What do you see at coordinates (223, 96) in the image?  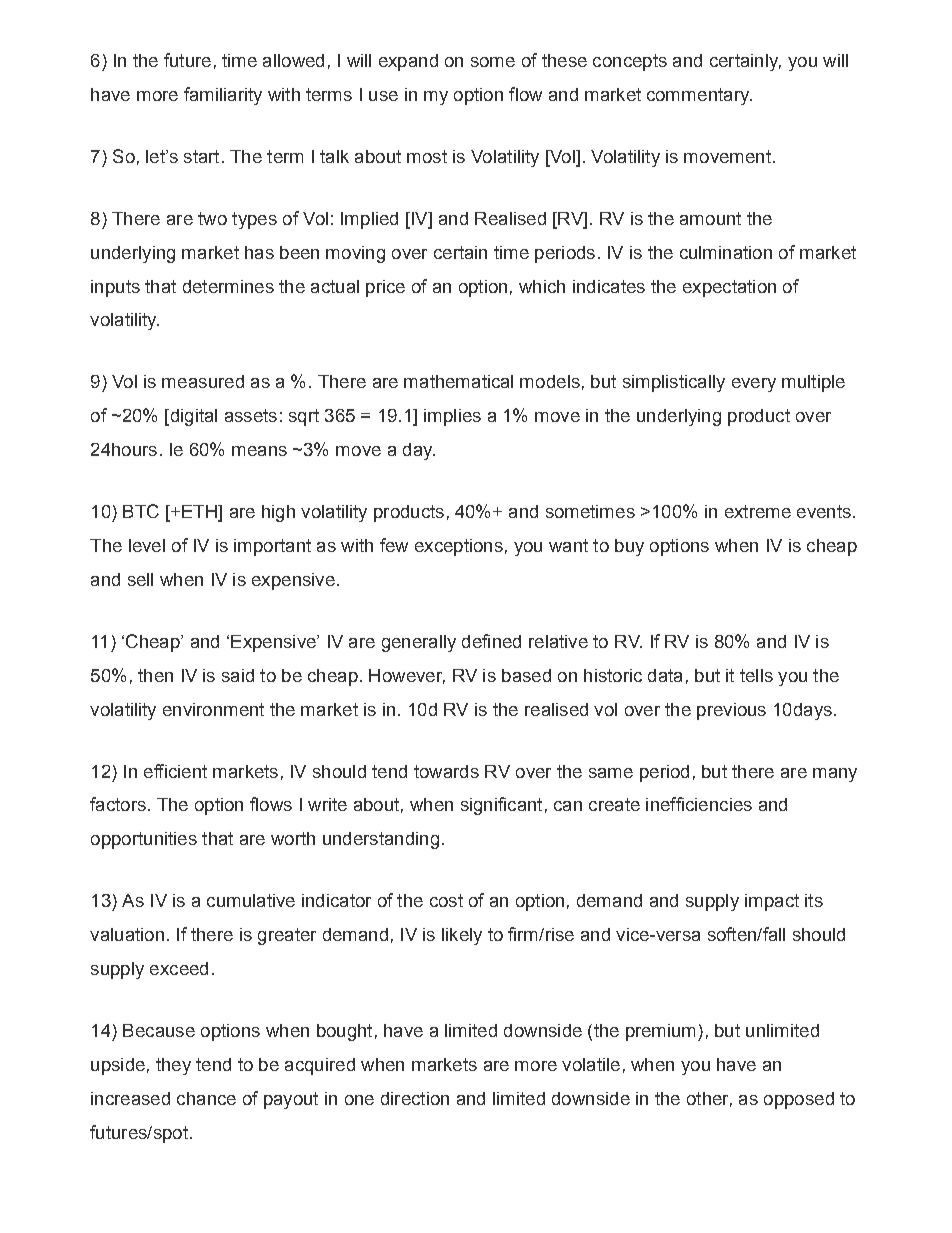 I see `familiarity` at bounding box center [223, 96].
